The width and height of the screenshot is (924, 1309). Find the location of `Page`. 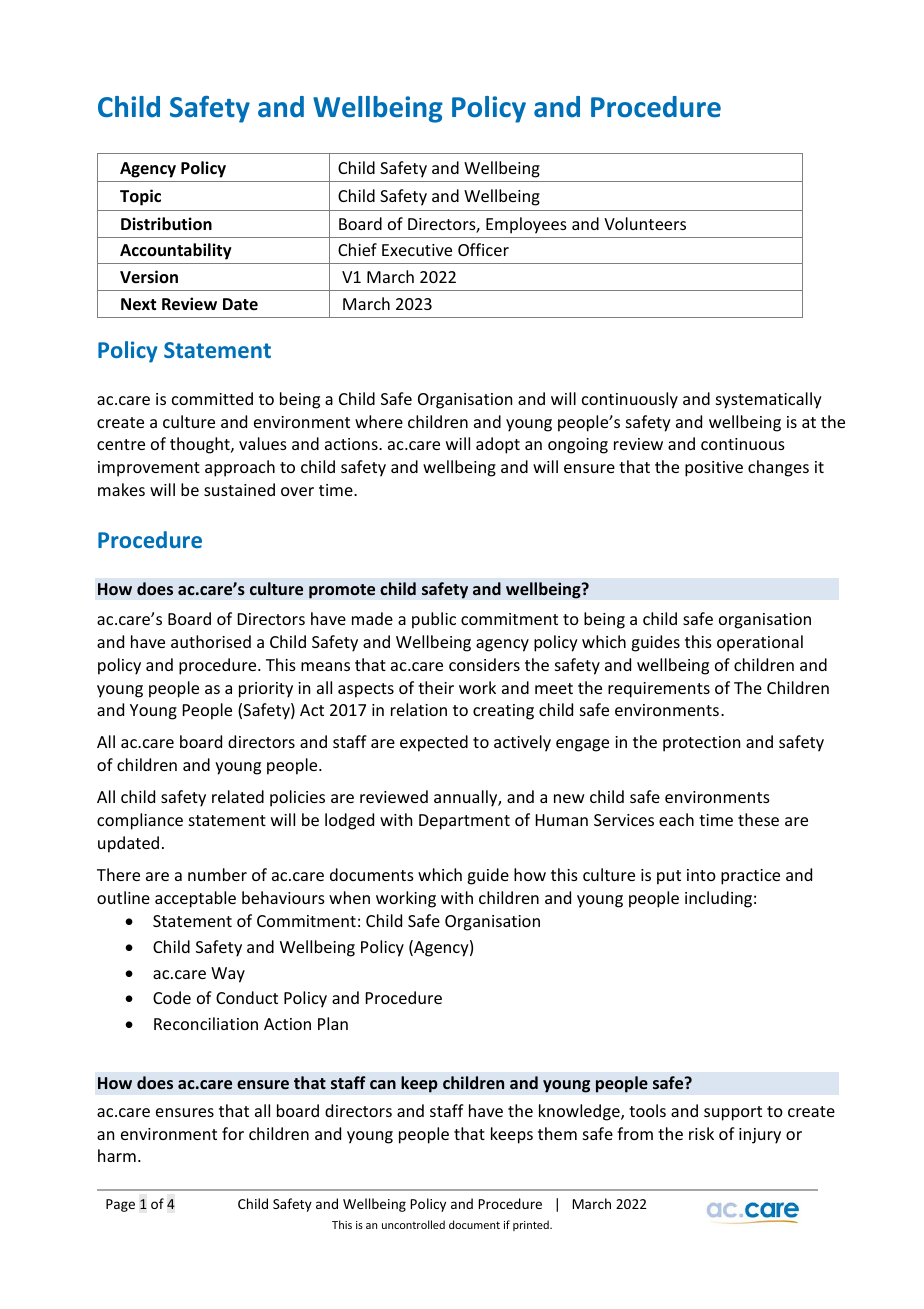

Page is located at coordinates (120, 1205).
